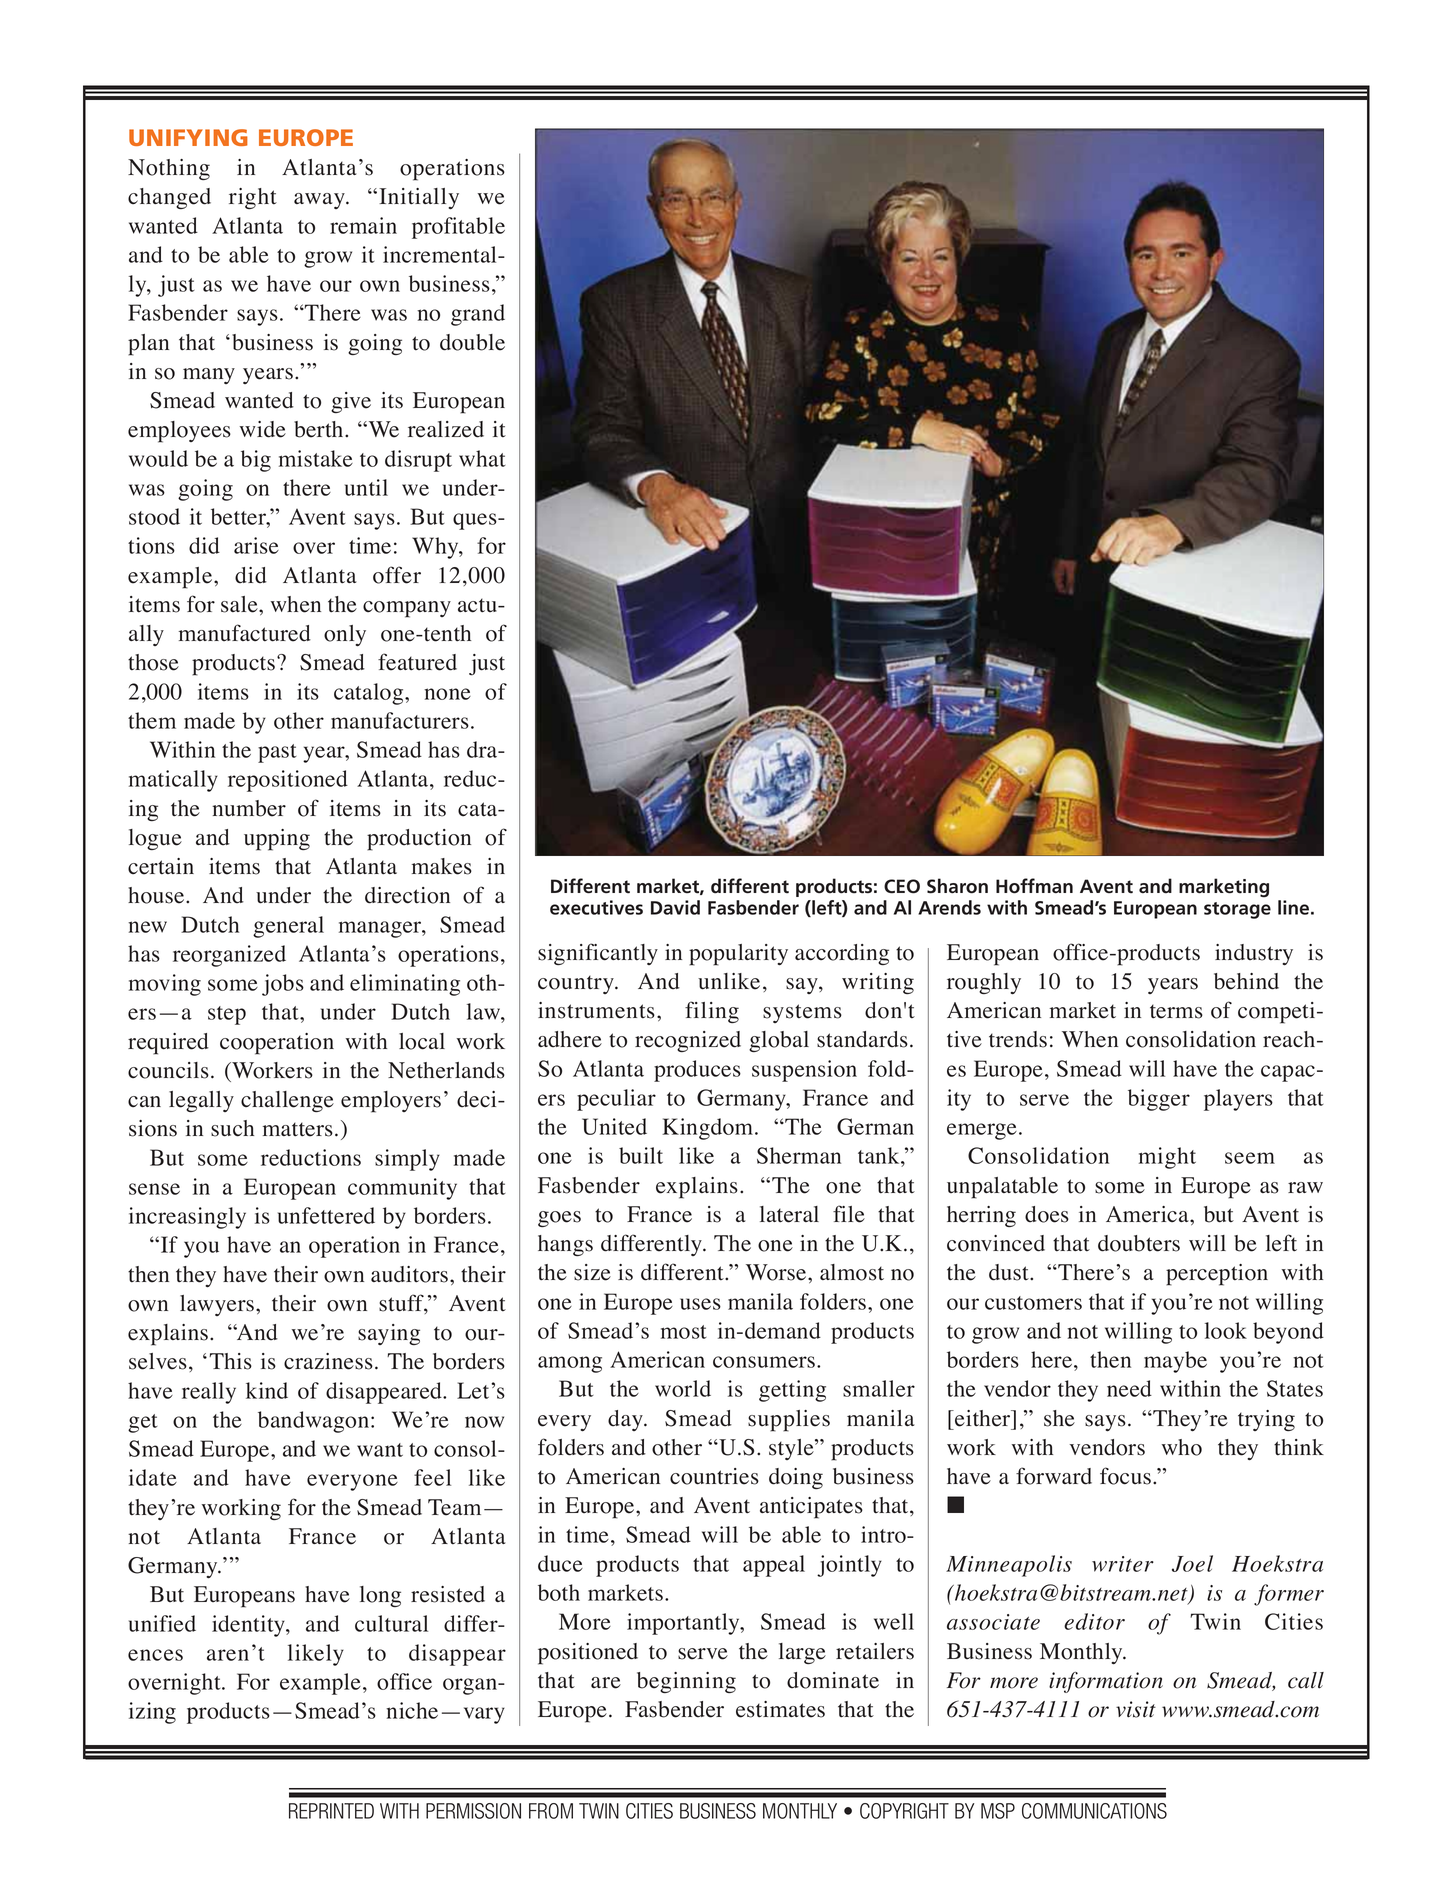 The image size is (1455, 1883). I want to click on away, so click(320, 201).
